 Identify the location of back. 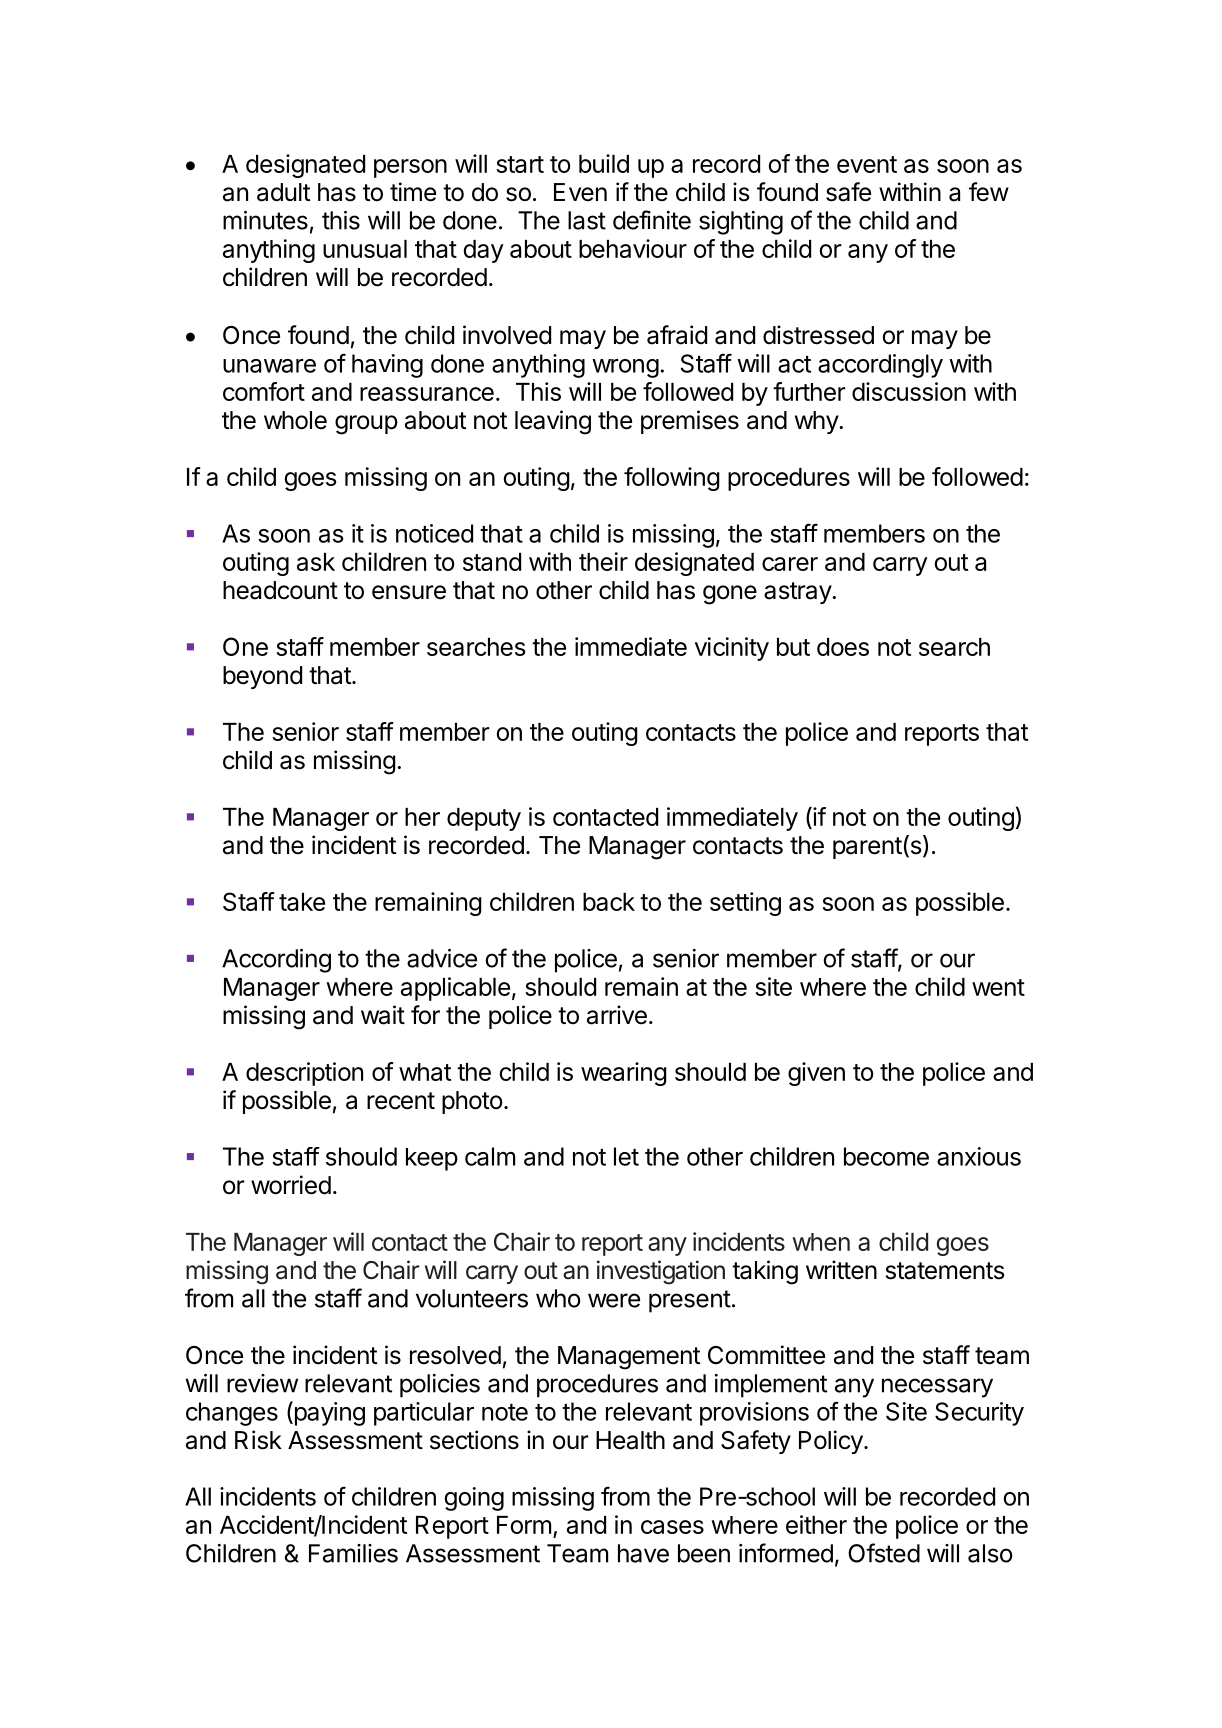
(609, 902).
